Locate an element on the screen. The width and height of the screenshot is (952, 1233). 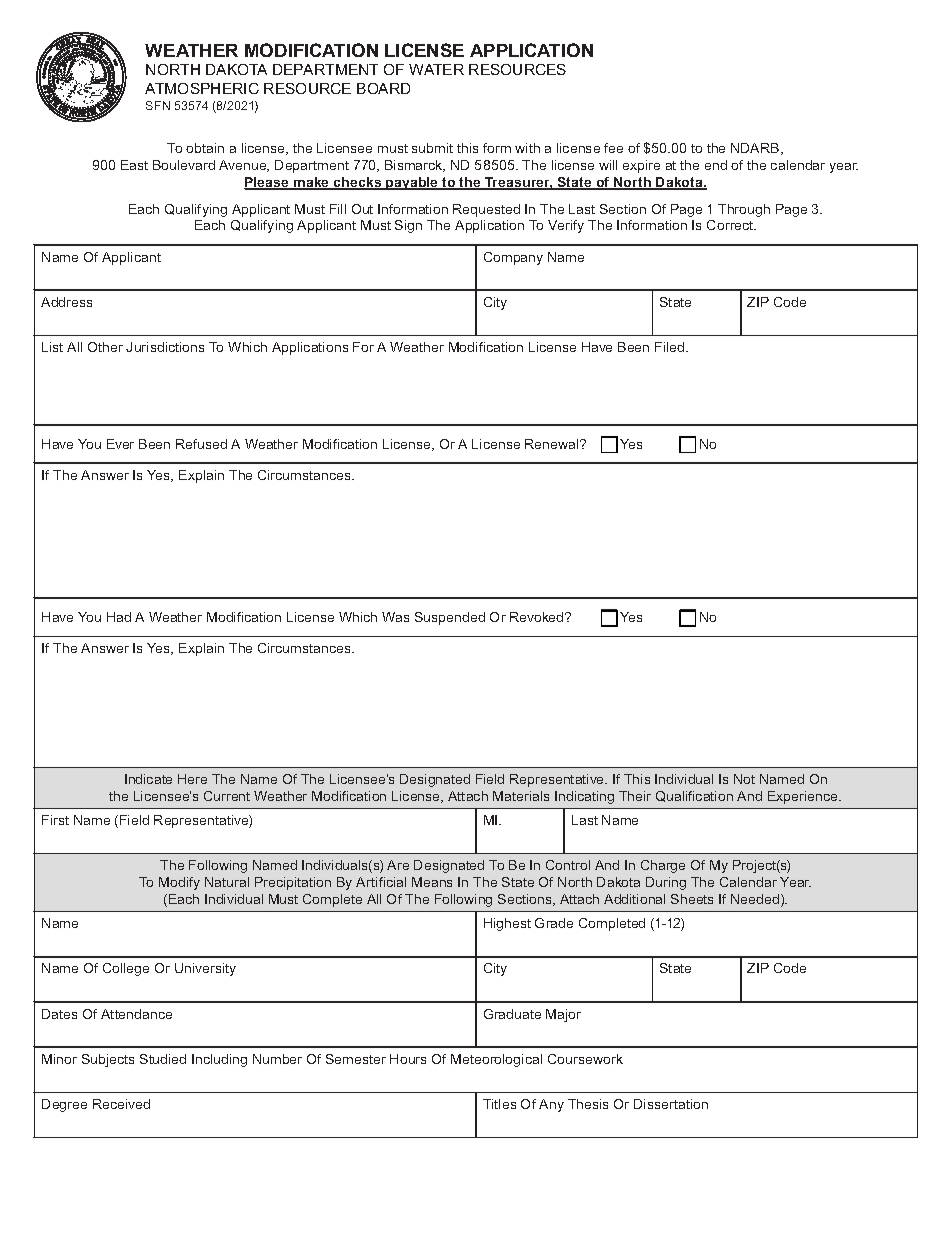
Had is located at coordinates (119, 617).
